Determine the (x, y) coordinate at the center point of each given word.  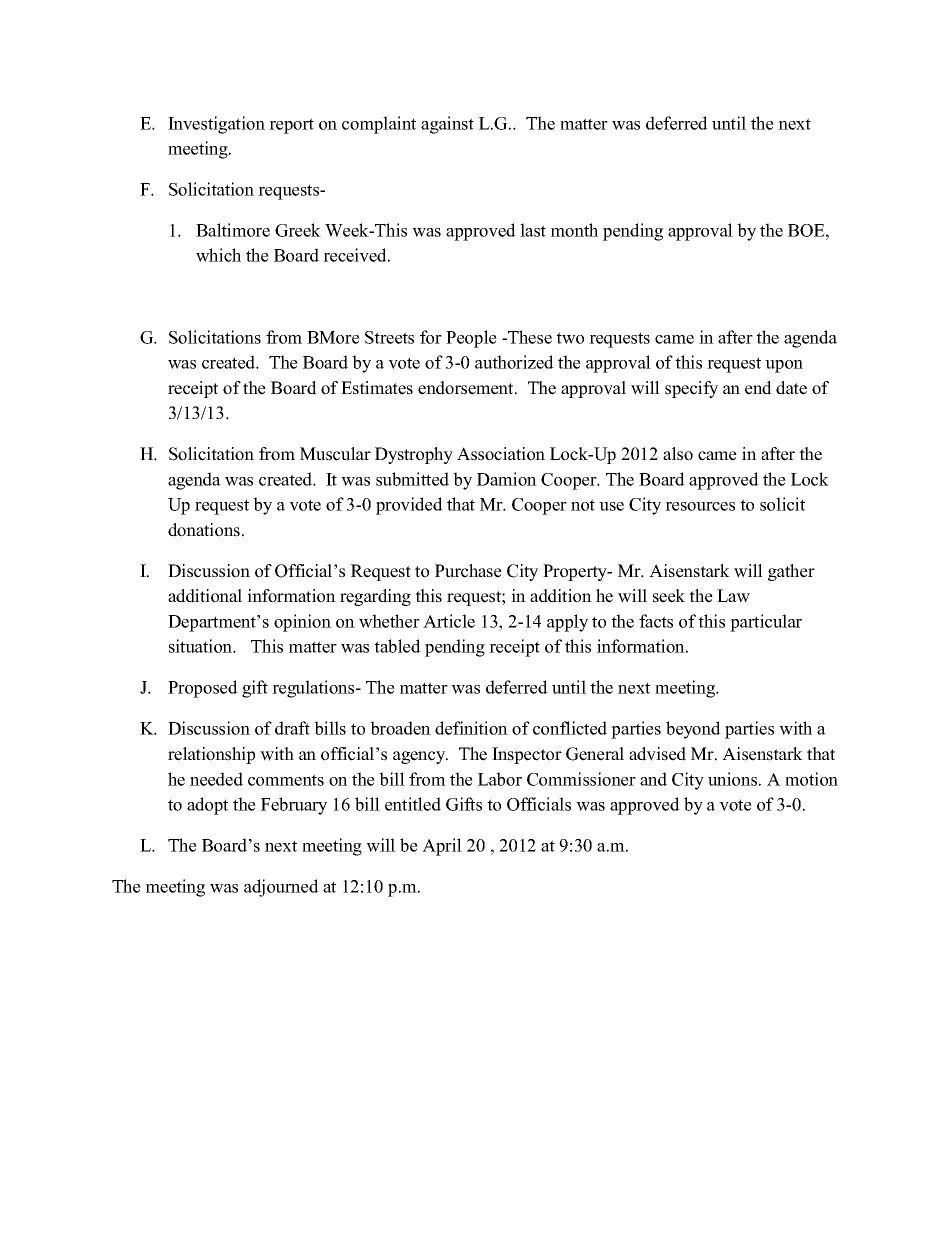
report (291, 126)
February (294, 806)
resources (700, 506)
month (574, 230)
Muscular (335, 454)
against (447, 125)
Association (501, 454)
